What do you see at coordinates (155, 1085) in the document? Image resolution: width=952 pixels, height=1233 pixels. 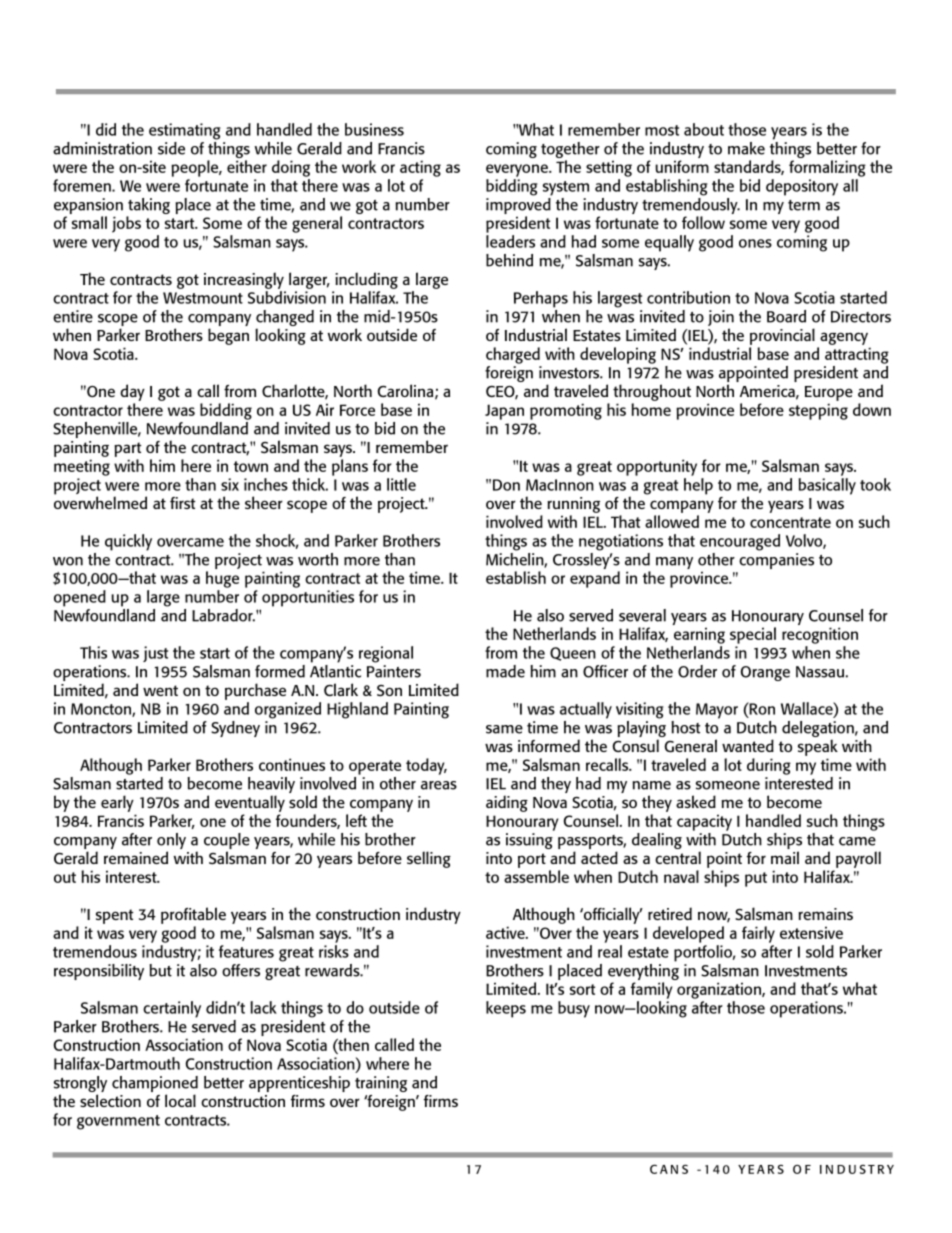 I see `championed` at bounding box center [155, 1085].
